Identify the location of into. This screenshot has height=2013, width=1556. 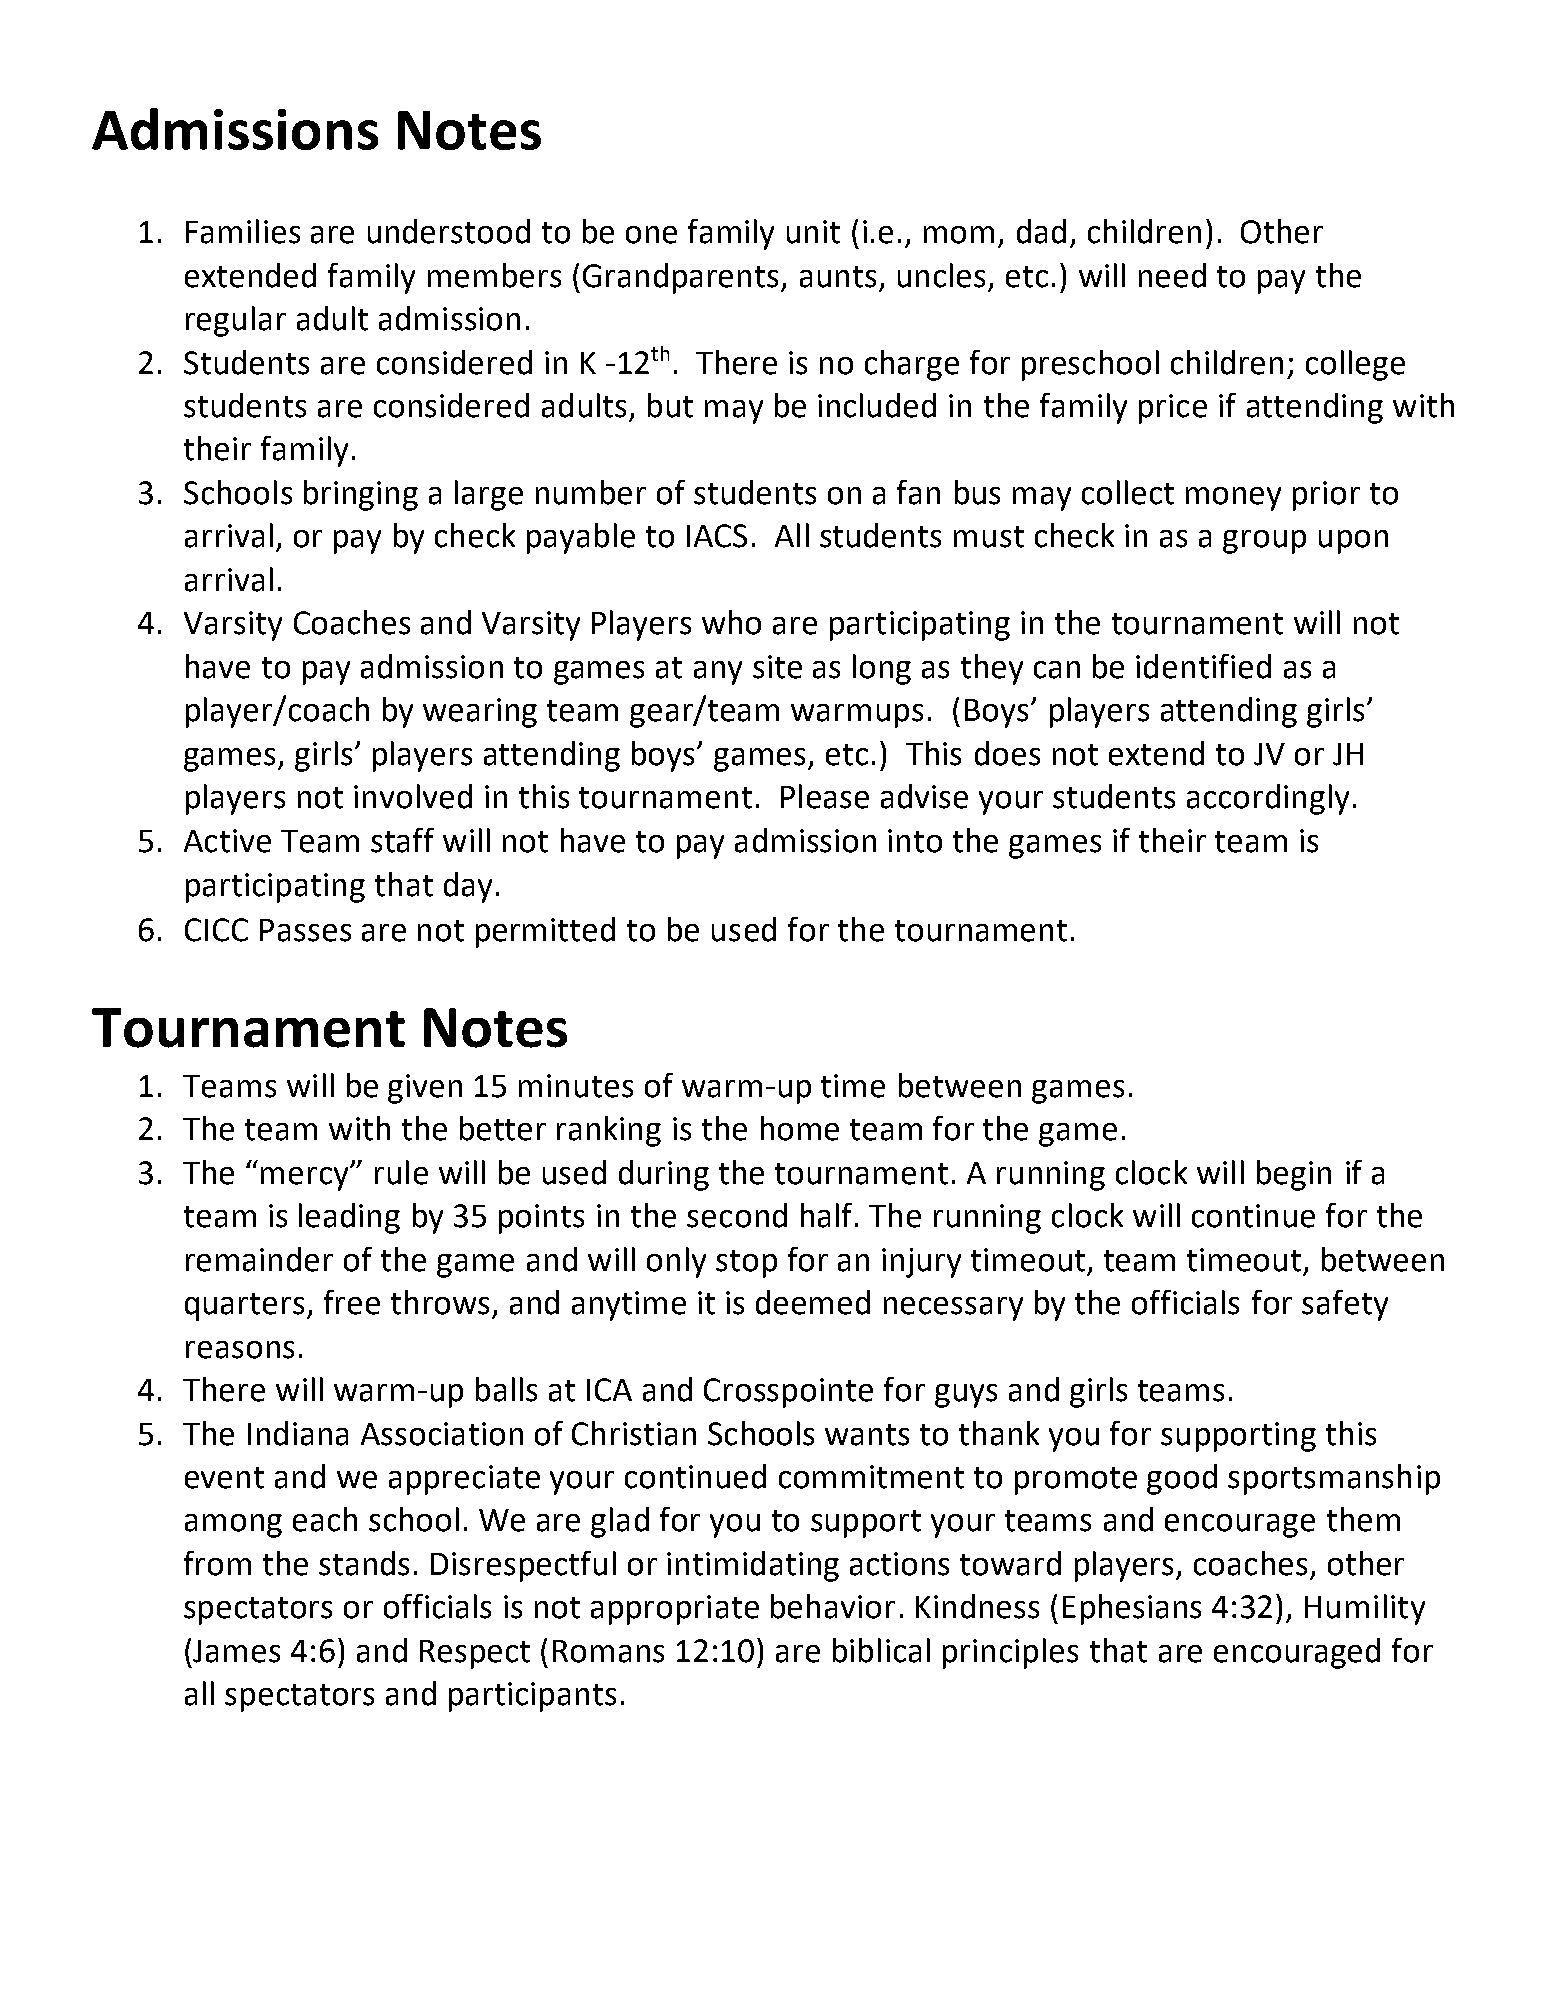
(915, 841).
